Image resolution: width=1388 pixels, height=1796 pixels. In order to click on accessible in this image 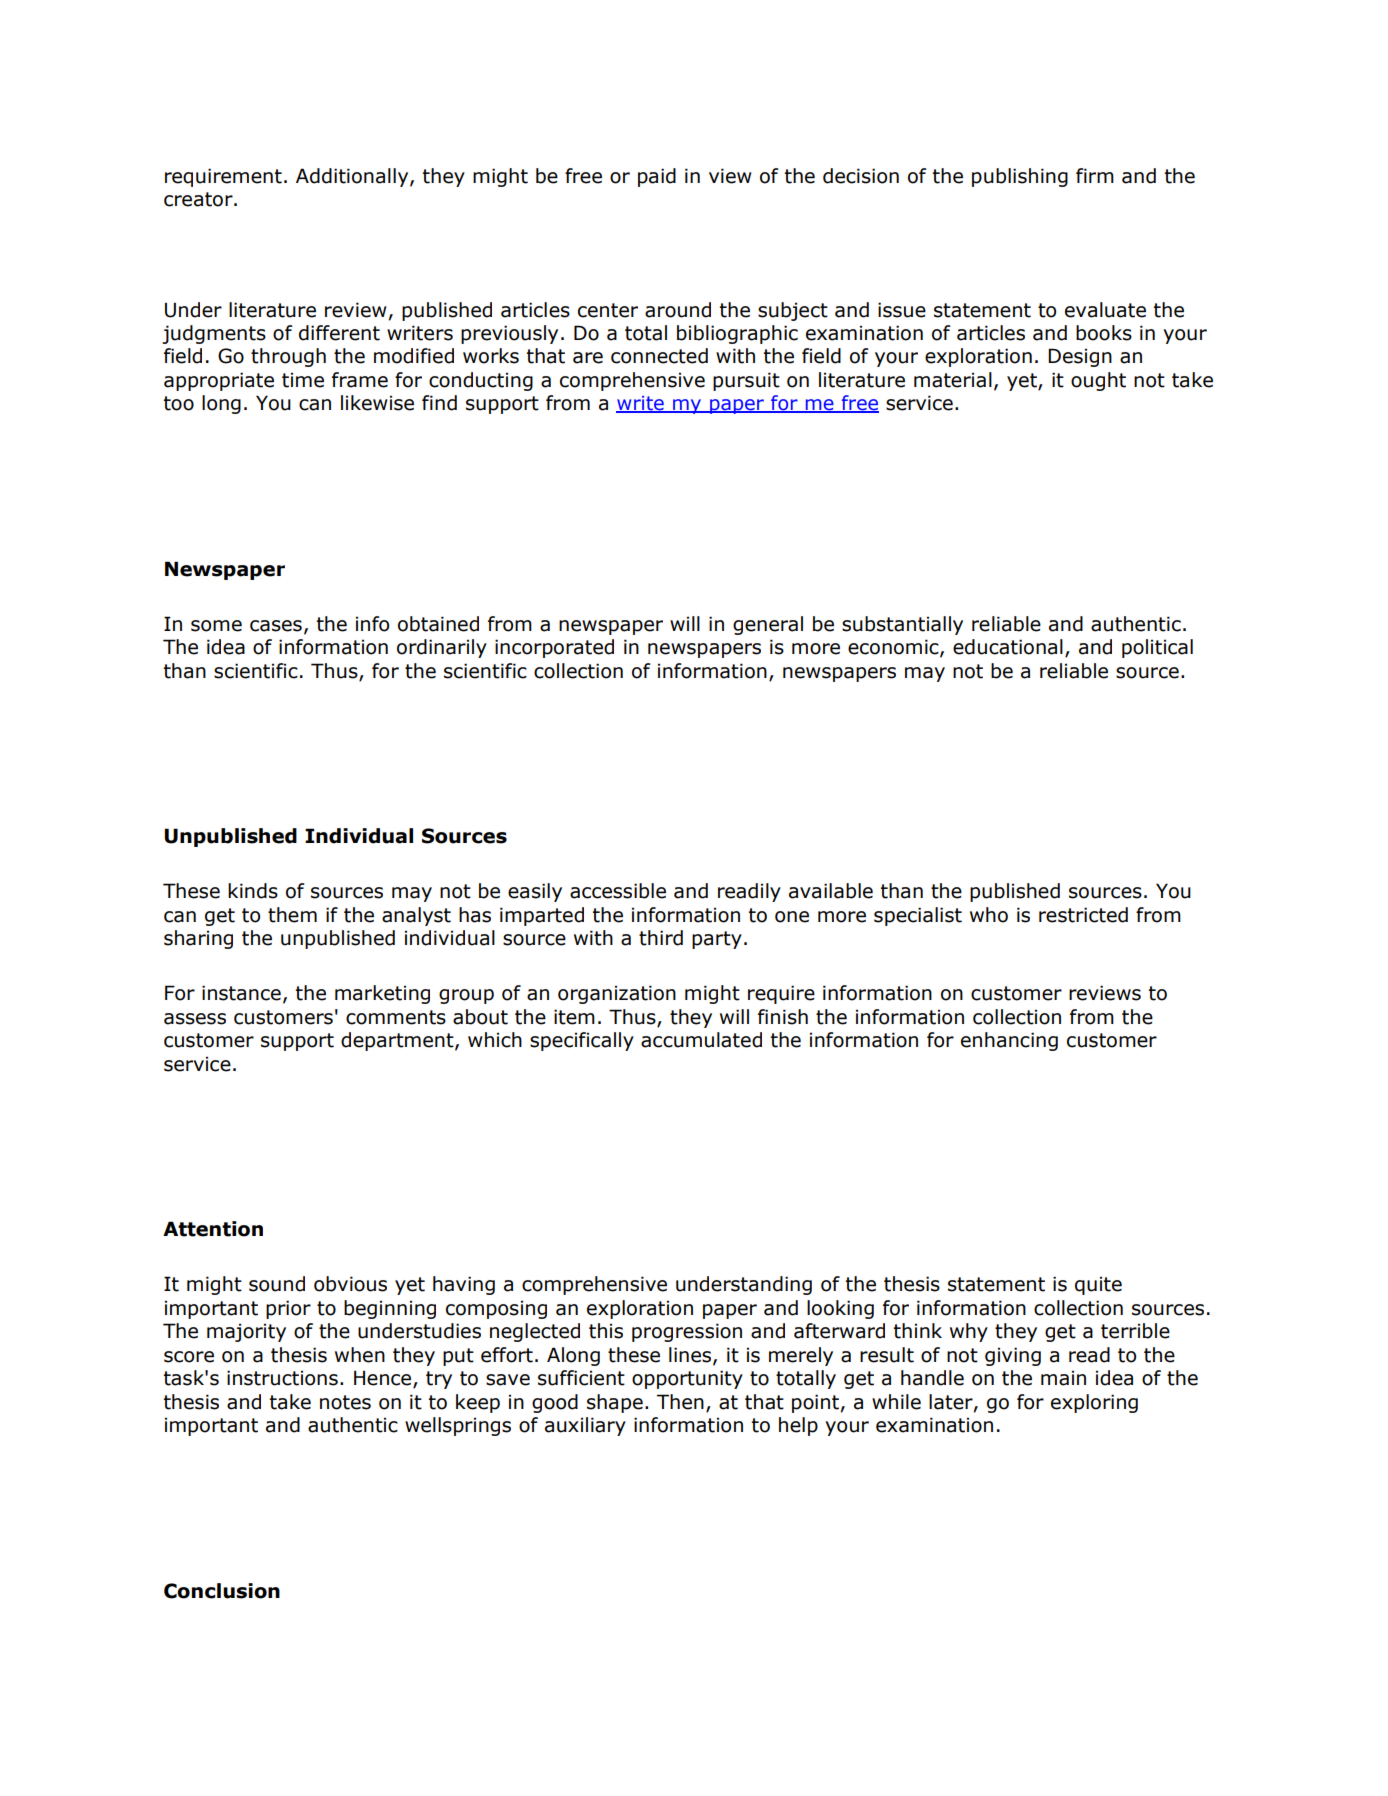, I will do `click(618, 891)`.
